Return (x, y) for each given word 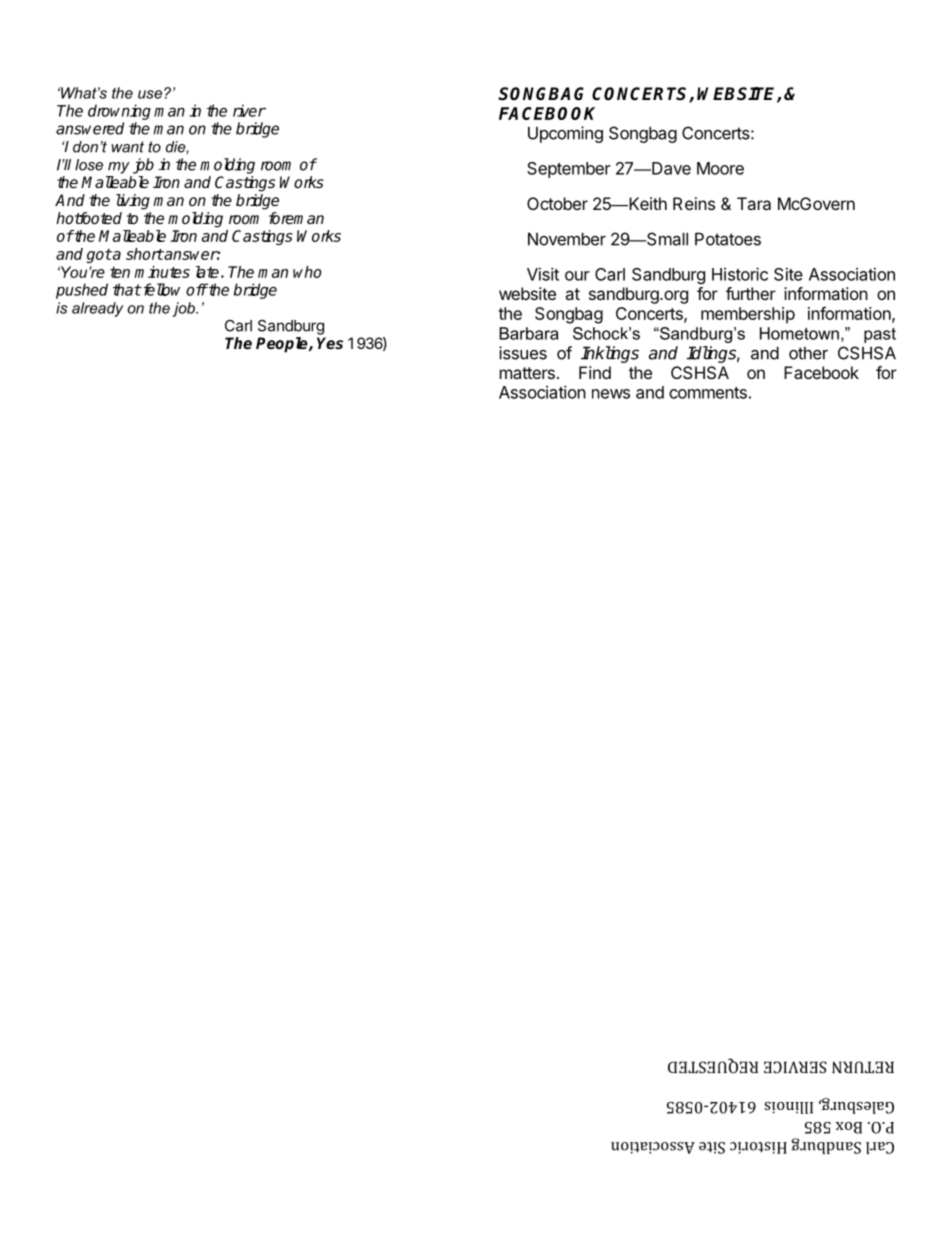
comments (708, 393)
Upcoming (565, 134)
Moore (720, 168)
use (150, 94)
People (283, 345)
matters (527, 373)
